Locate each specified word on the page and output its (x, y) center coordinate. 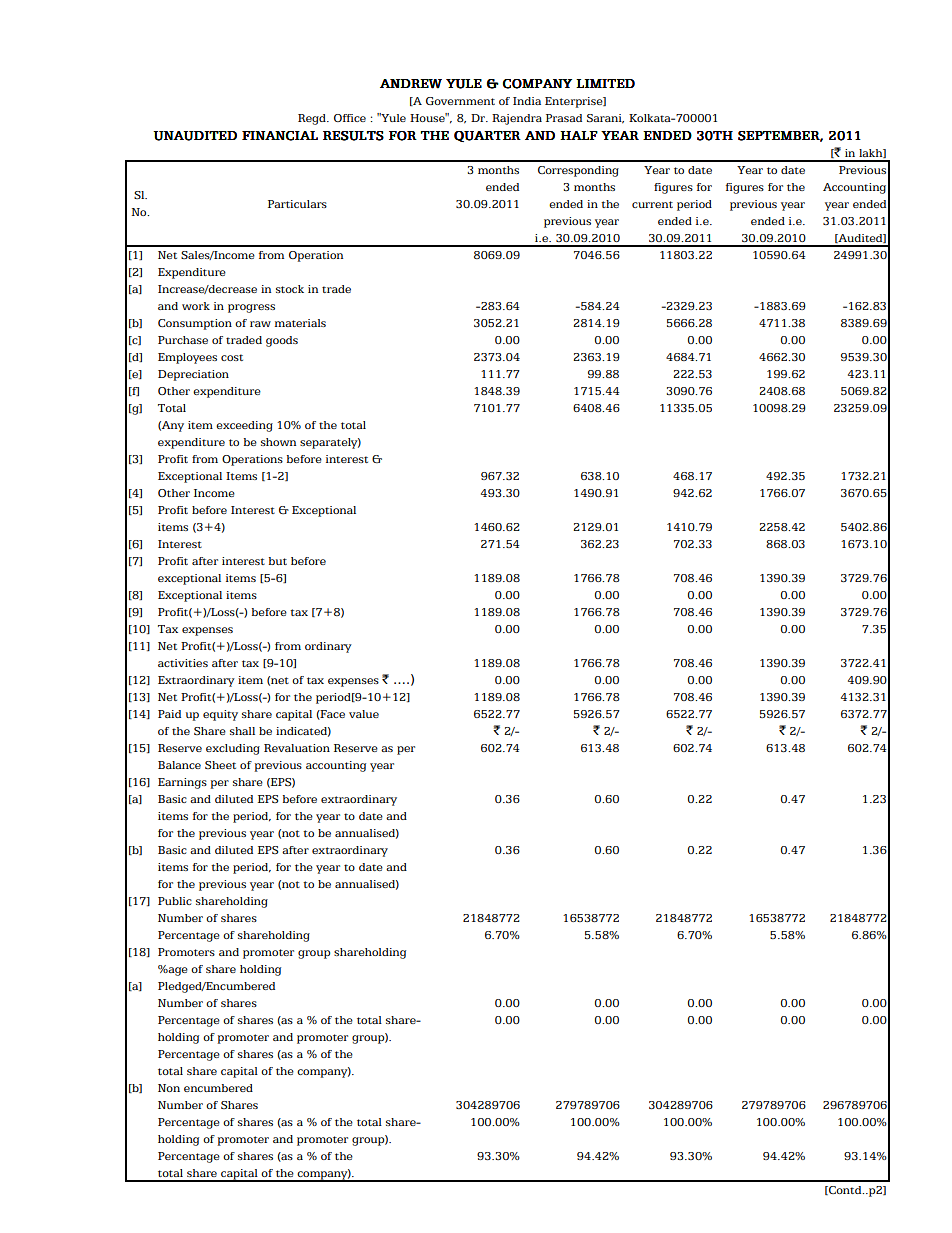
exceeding (244, 426)
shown (278, 442)
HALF (579, 135)
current (652, 204)
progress (251, 308)
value (364, 714)
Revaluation (297, 748)
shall (242, 731)
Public (175, 901)
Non (169, 1088)
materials (300, 323)
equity (220, 715)
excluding (233, 749)
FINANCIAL (280, 136)
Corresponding (578, 171)
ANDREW (411, 84)
